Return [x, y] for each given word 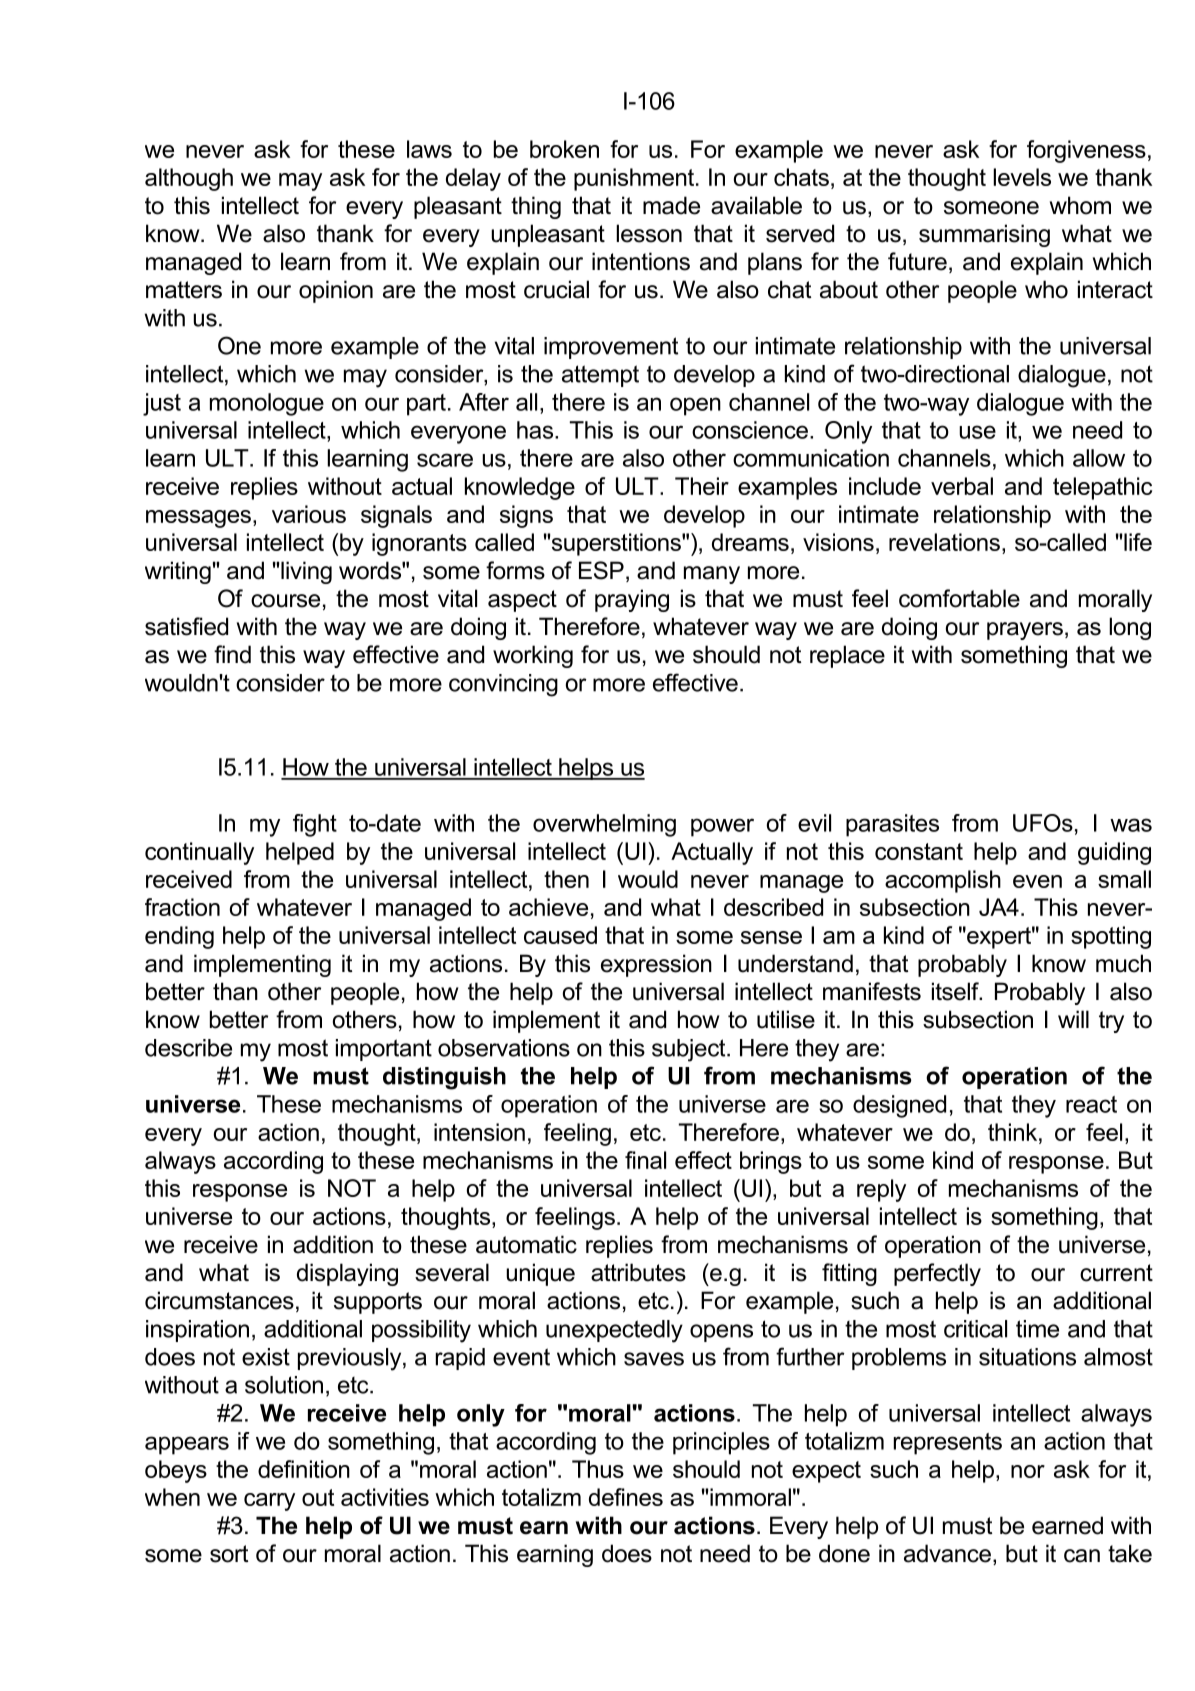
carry [269, 1502]
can [1082, 1556]
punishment [635, 179]
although [189, 179]
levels [1022, 177]
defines [626, 1497]
